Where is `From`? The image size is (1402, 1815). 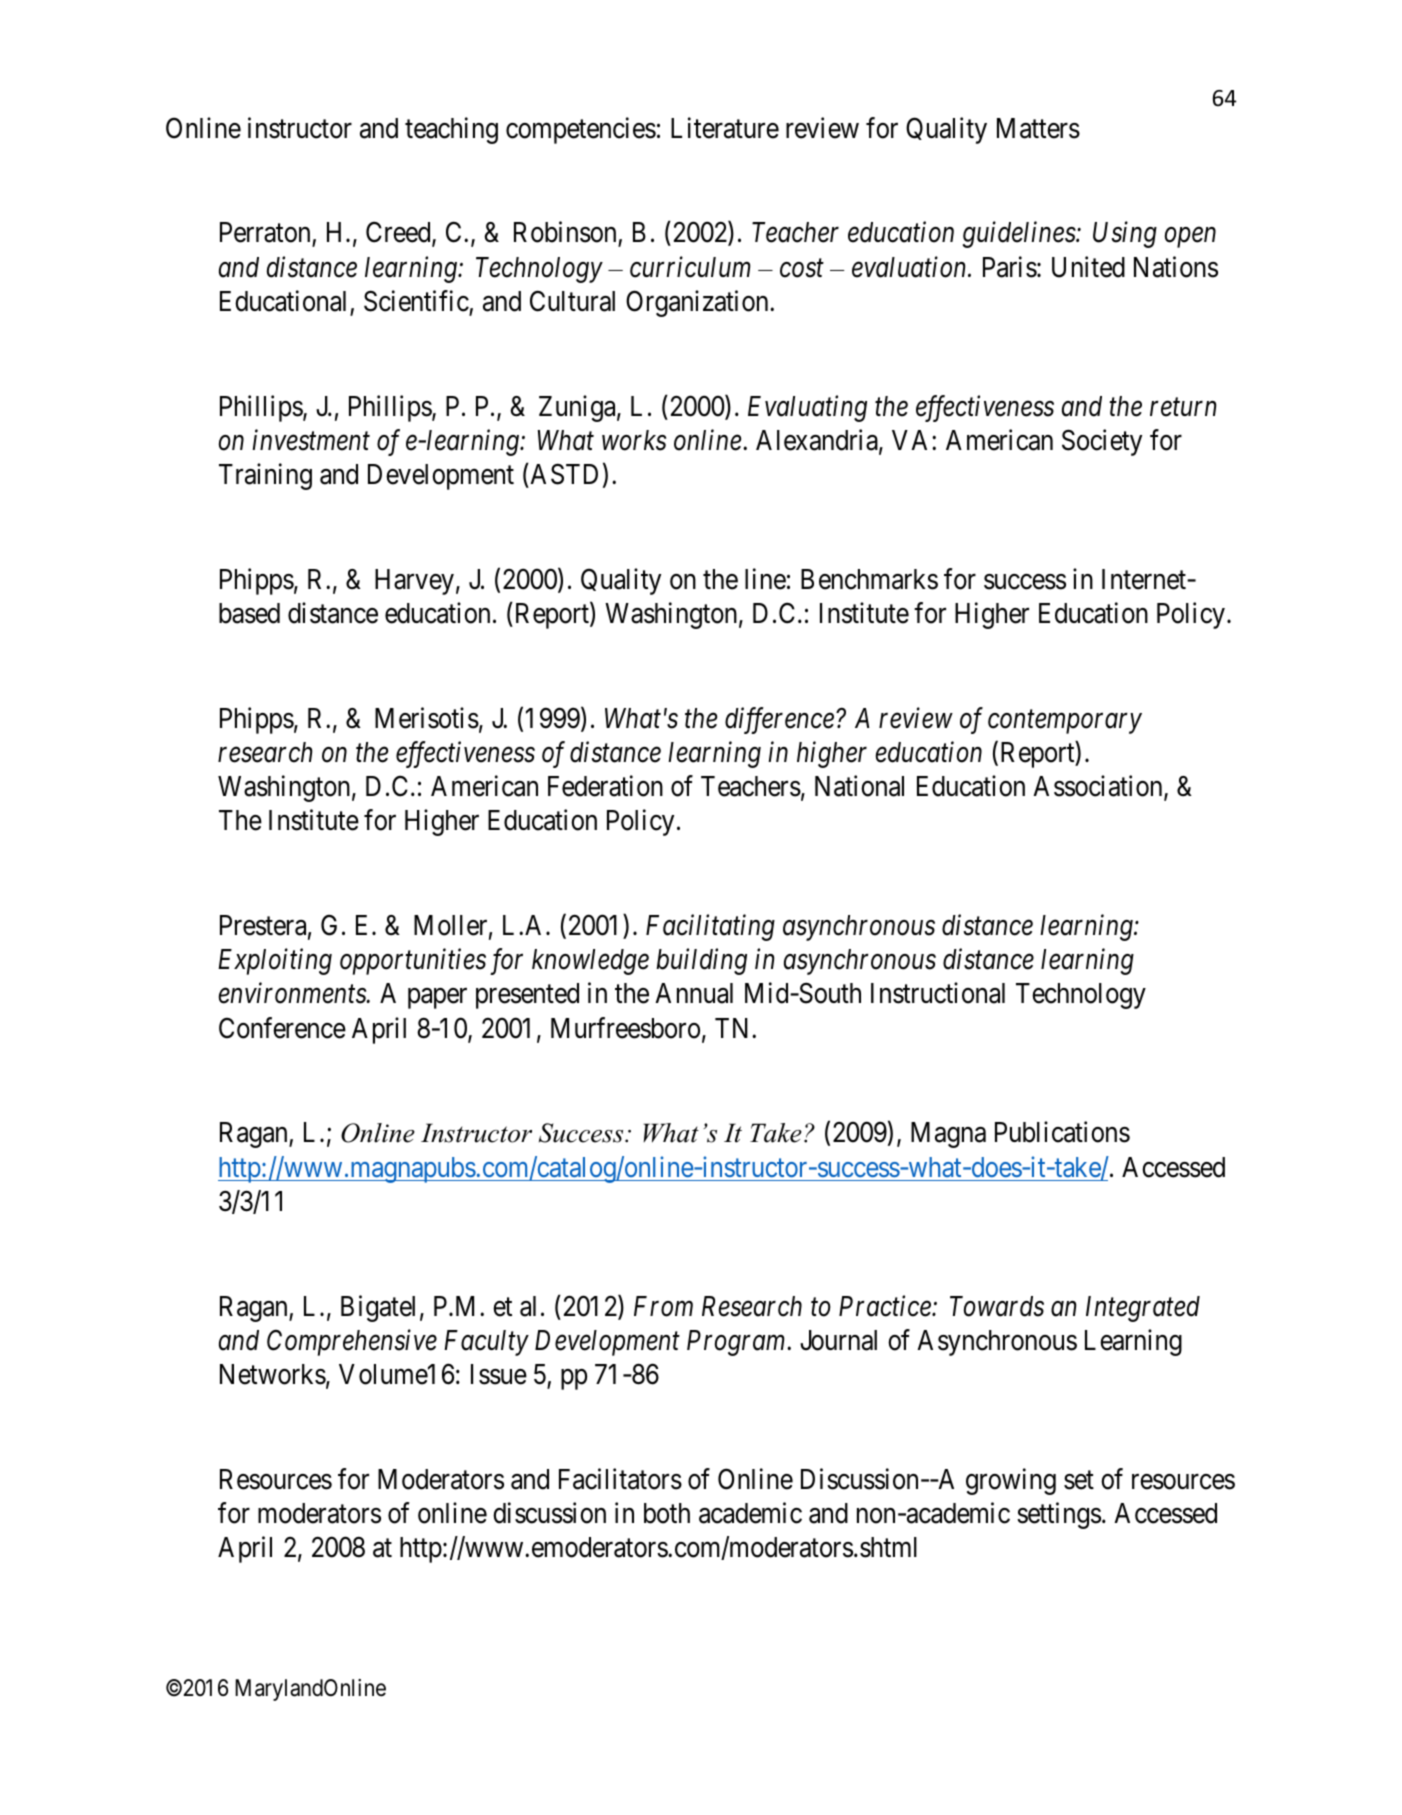
From is located at coordinates (663, 1306).
